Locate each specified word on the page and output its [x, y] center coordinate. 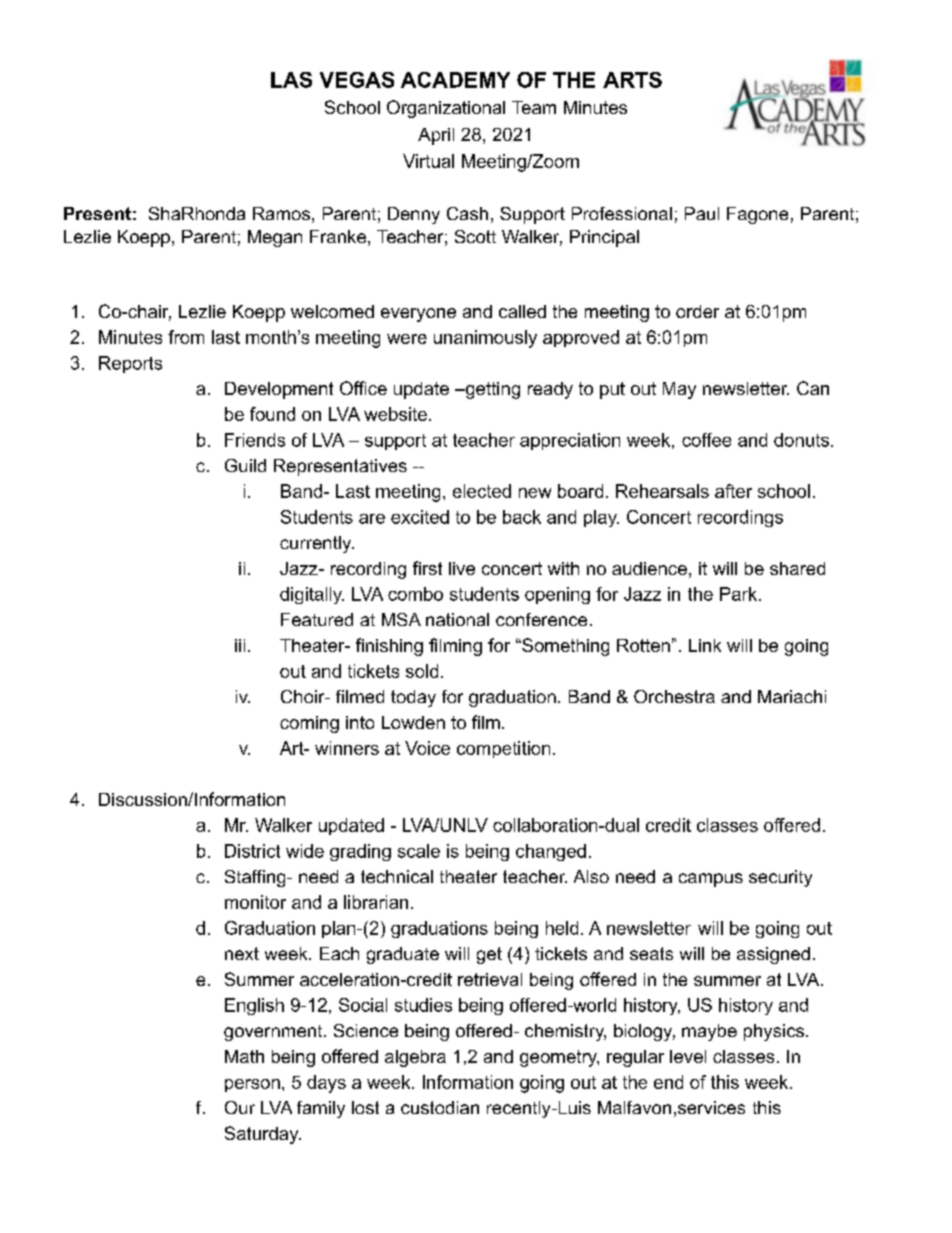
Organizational [446, 109]
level [688, 1056]
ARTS [632, 80]
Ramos [281, 213]
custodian [440, 1107]
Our [240, 1107]
